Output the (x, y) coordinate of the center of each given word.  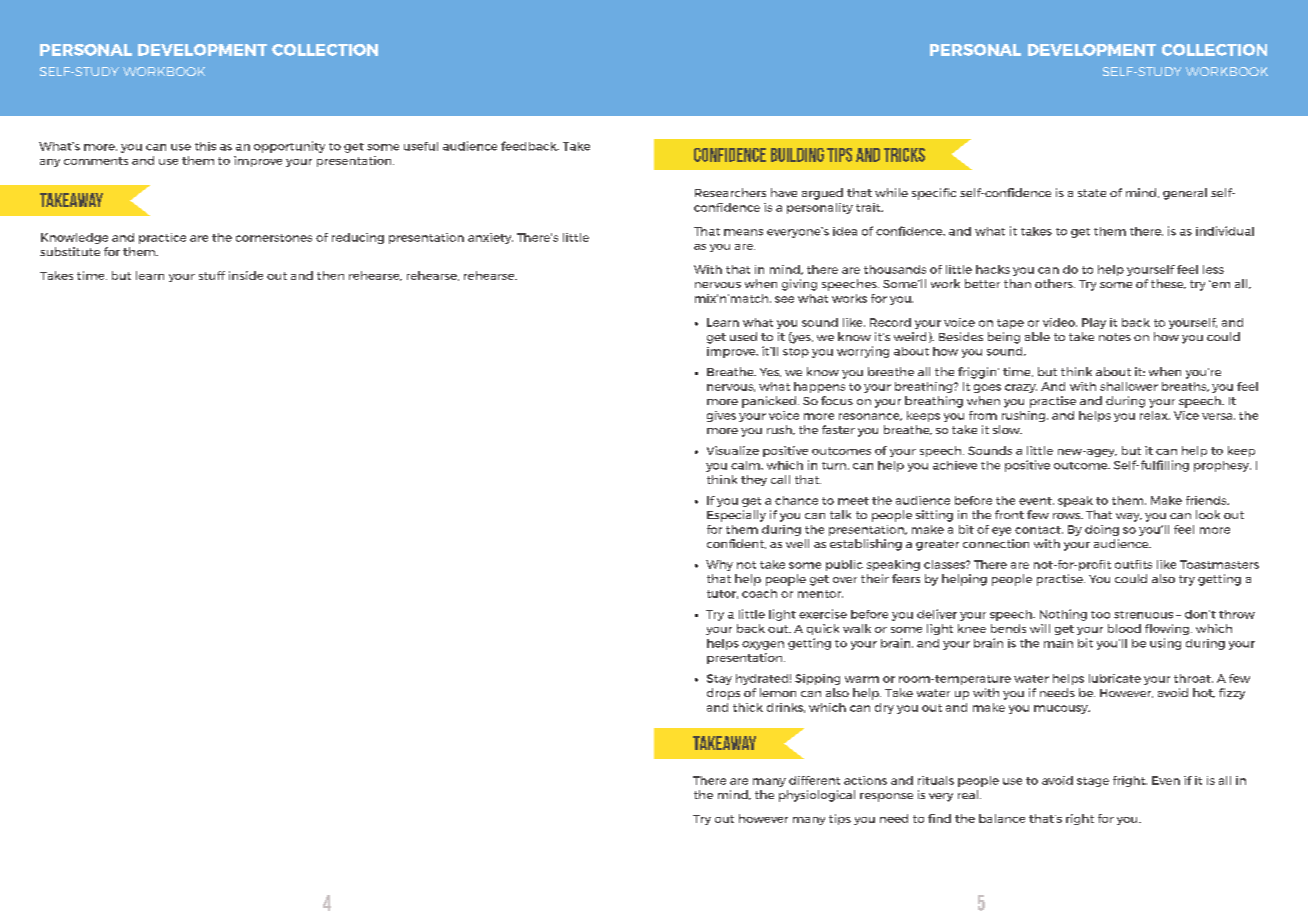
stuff (212, 275)
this (205, 146)
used (743, 336)
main (1058, 643)
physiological (817, 796)
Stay (719, 679)
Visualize (733, 450)
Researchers (730, 192)
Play (1094, 323)
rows (1068, 516)
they (754, 480)
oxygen (763, 645)
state (1092, 193)
